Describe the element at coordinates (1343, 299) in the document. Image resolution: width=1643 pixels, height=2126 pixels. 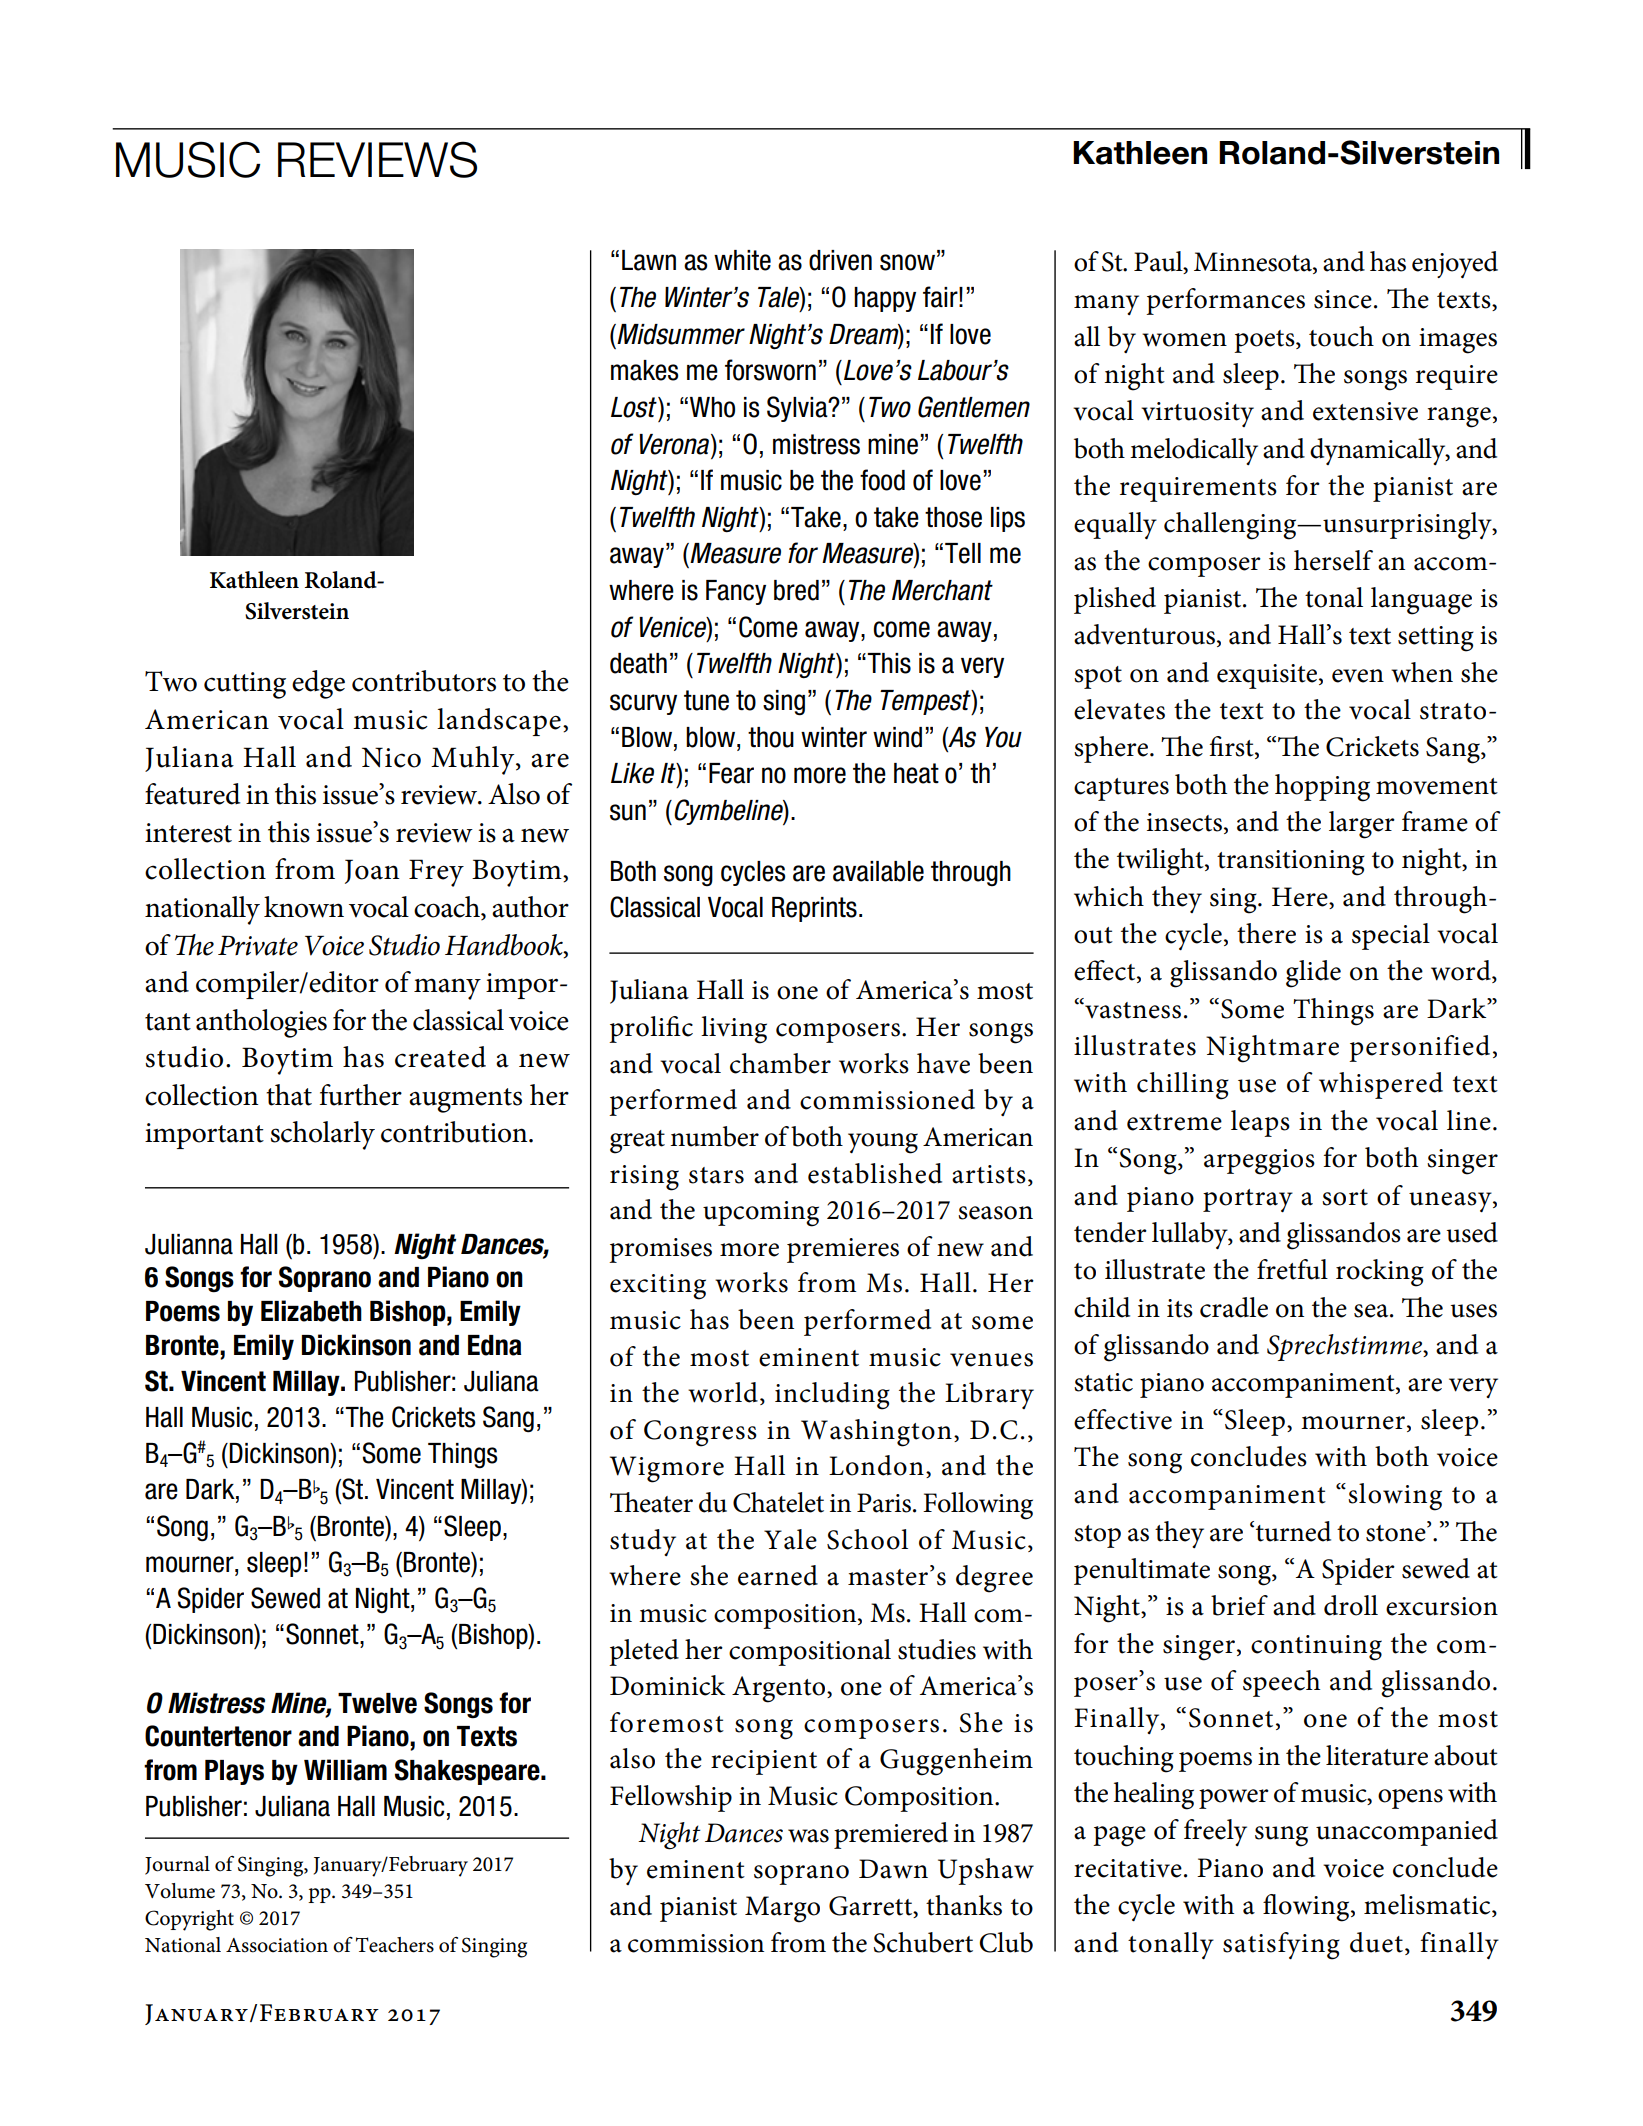
I see `since` at that location.
